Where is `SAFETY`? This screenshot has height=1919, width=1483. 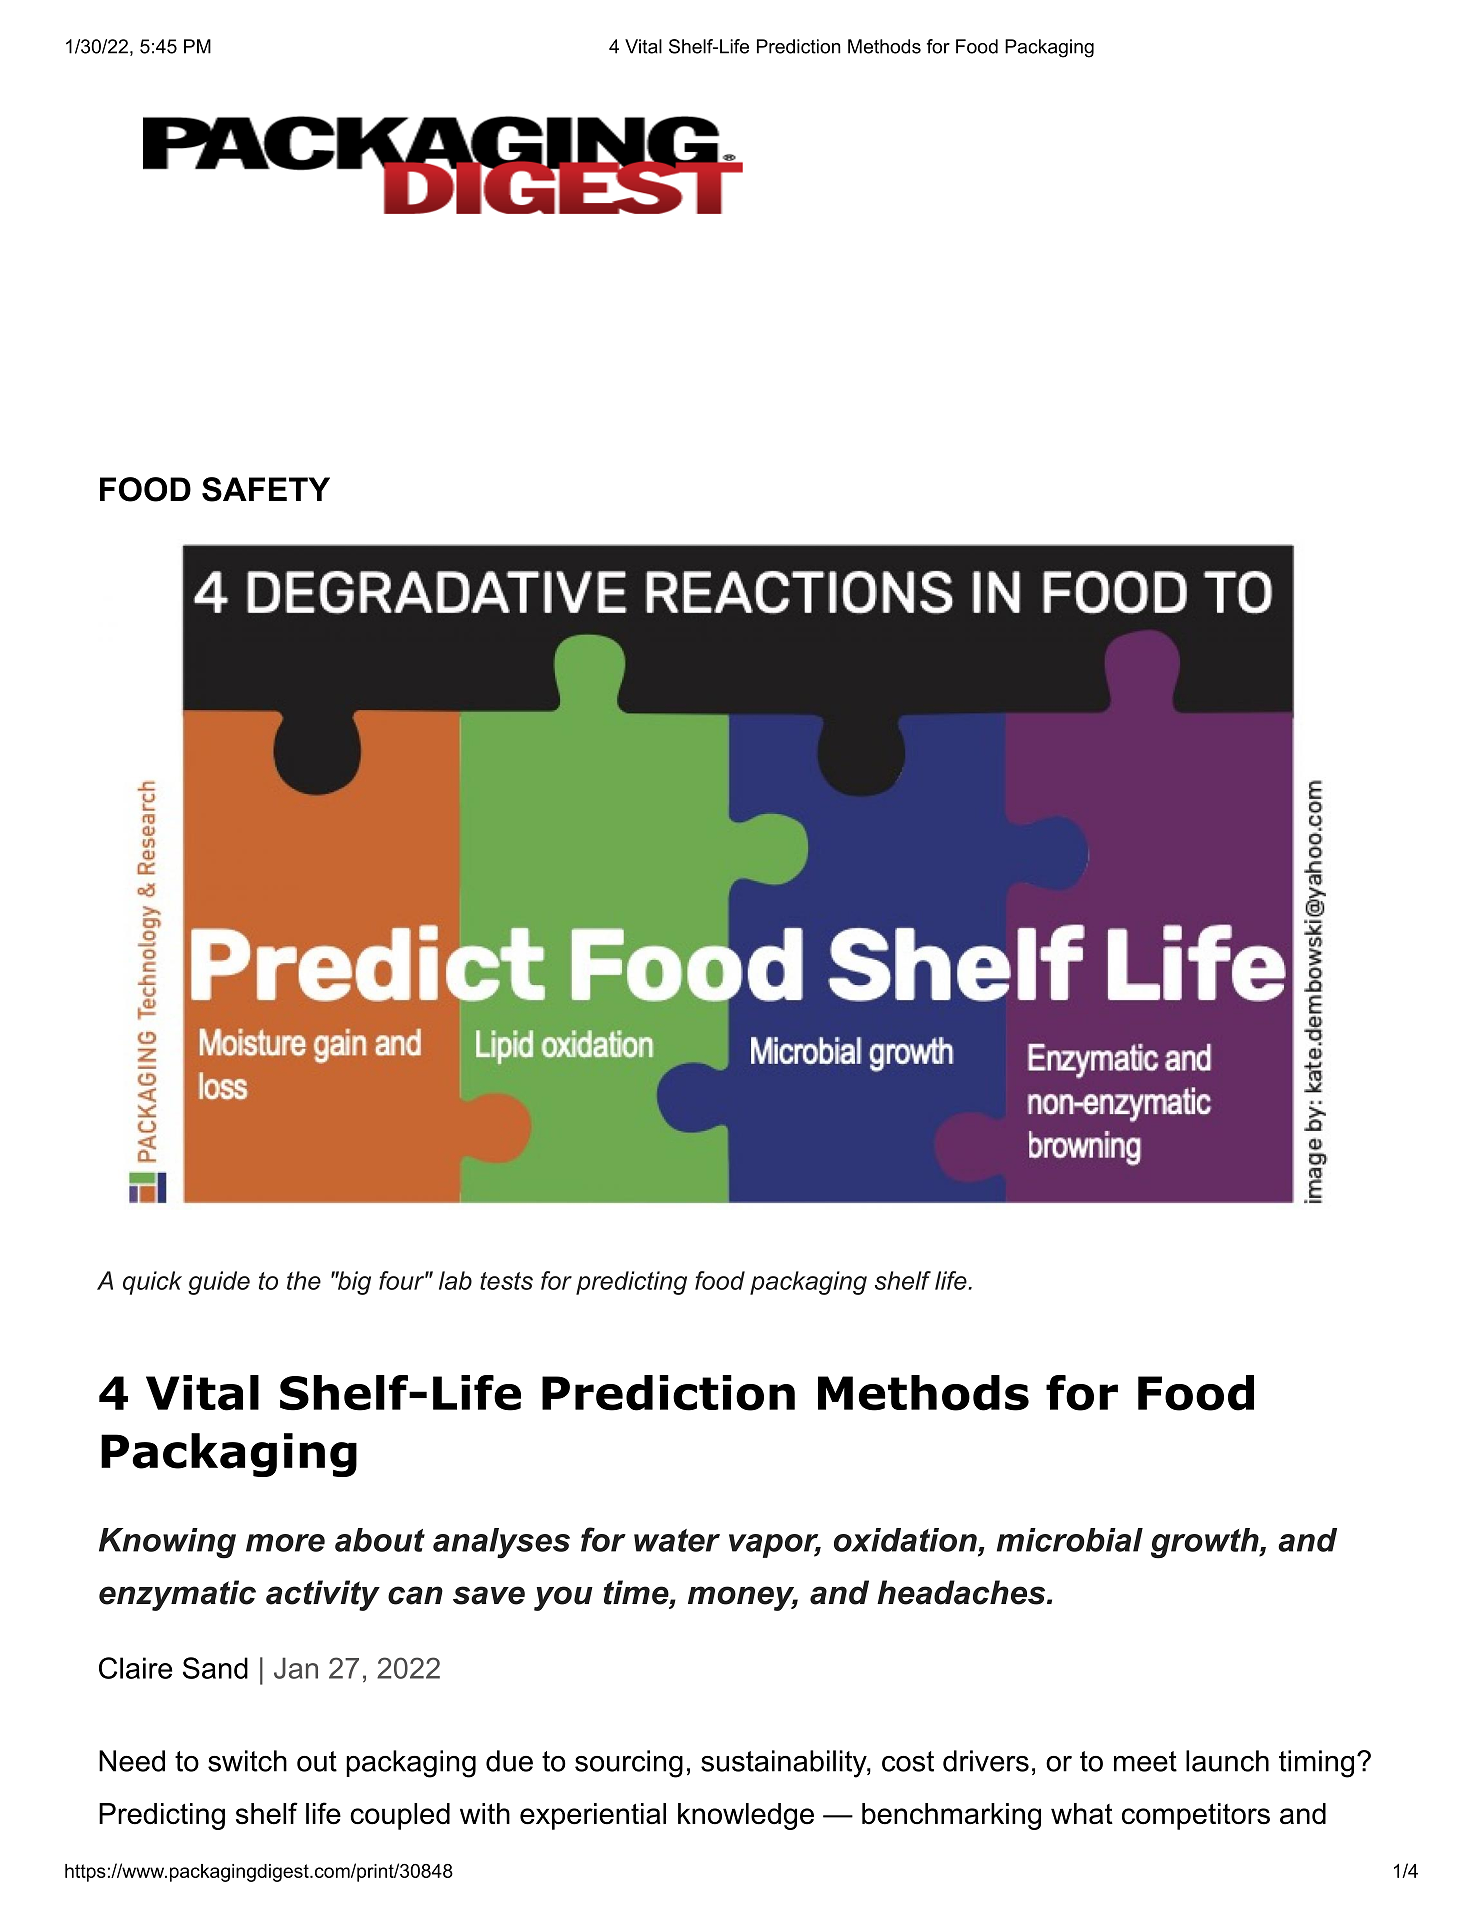
SAFETY is located at coordinates (266, 489).
